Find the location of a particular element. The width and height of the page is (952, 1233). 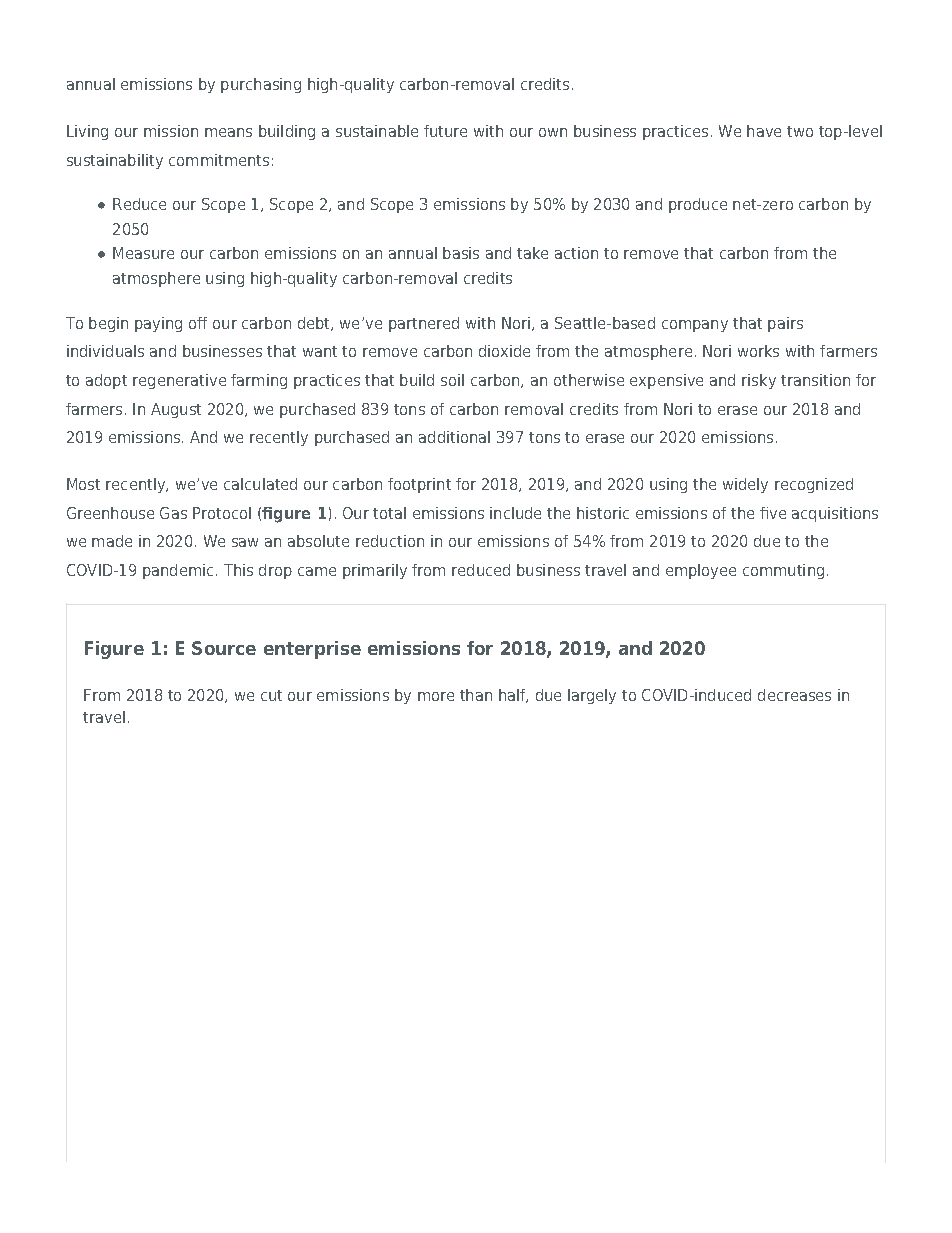

Source is located at coordinates (224, 648).
